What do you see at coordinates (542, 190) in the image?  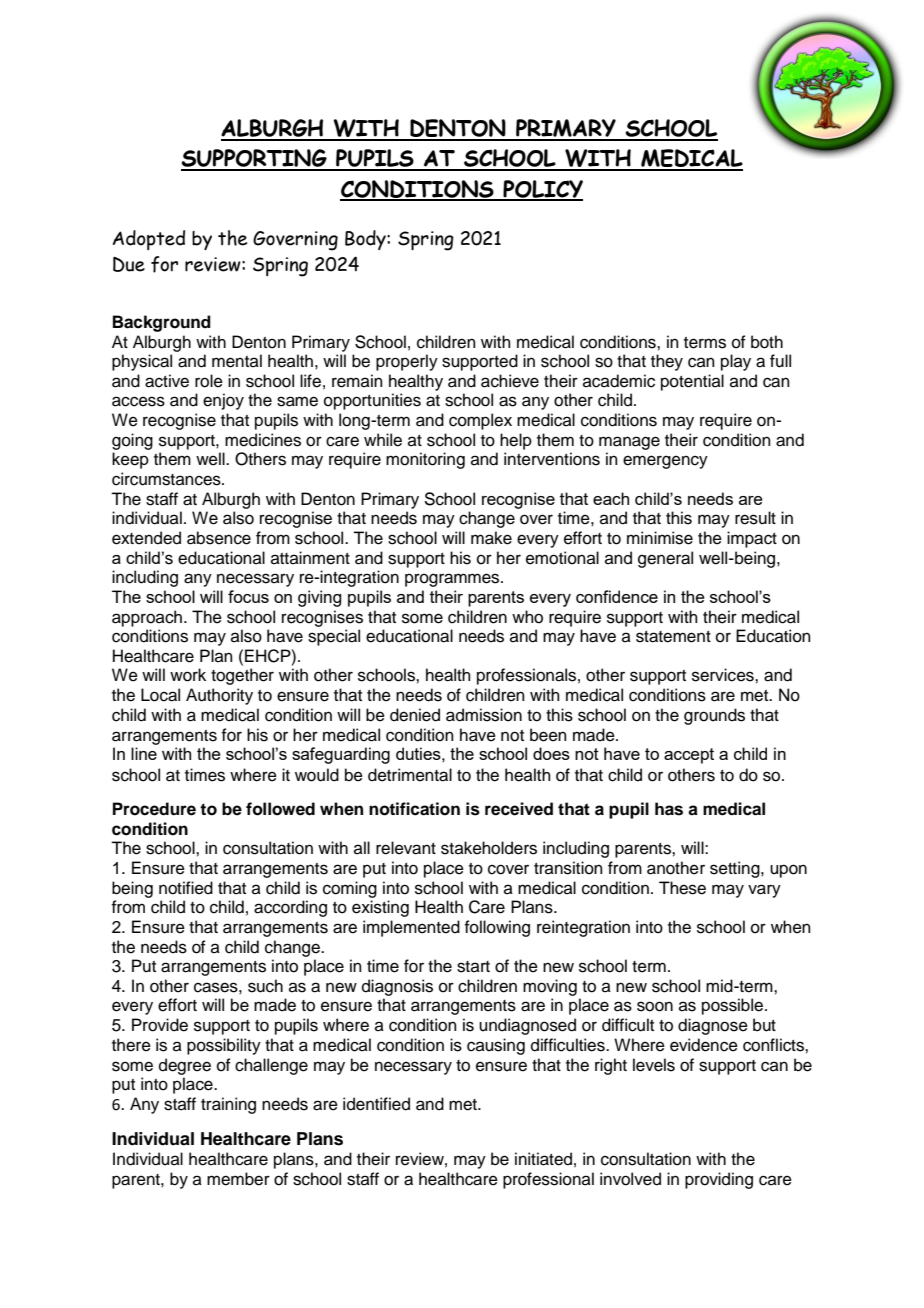 I see `POLICY` at bounding box center [542, 190].
